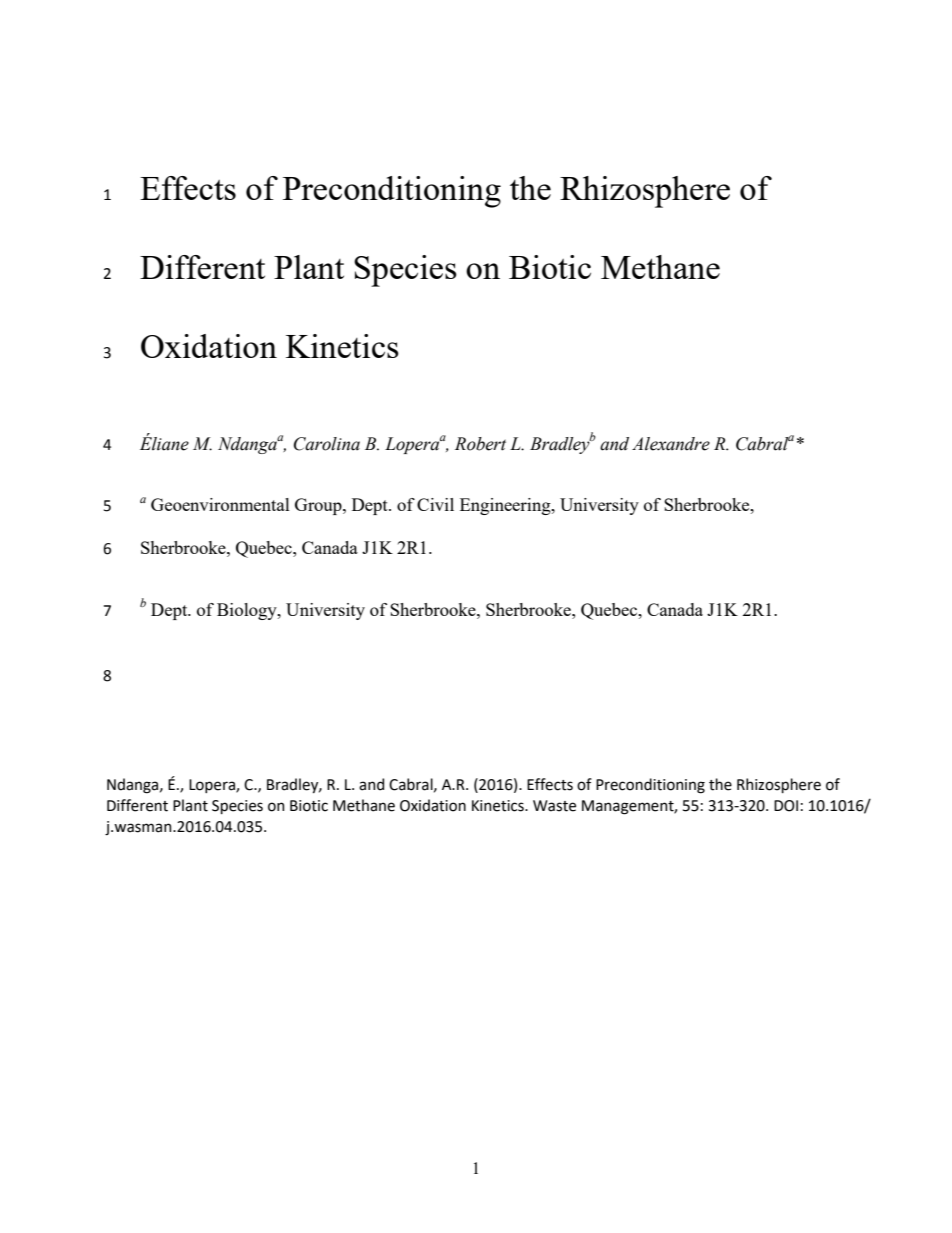 The width and height of the image is (952, 1233). I want to click on Robert, so click(480, 444).
